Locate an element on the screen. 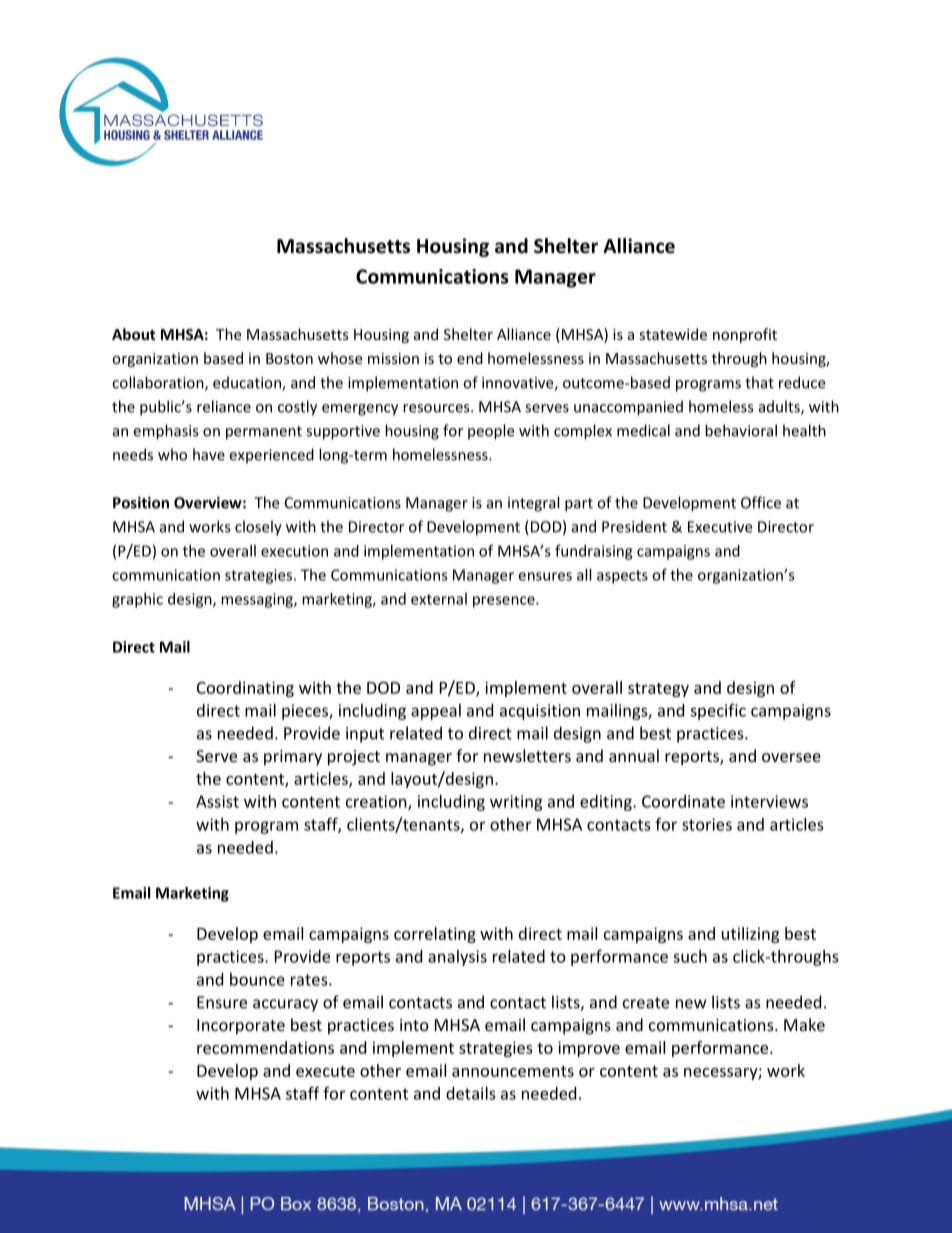 The image size is (952, 1233). Coordinating is located at coordinates (245, 689).
